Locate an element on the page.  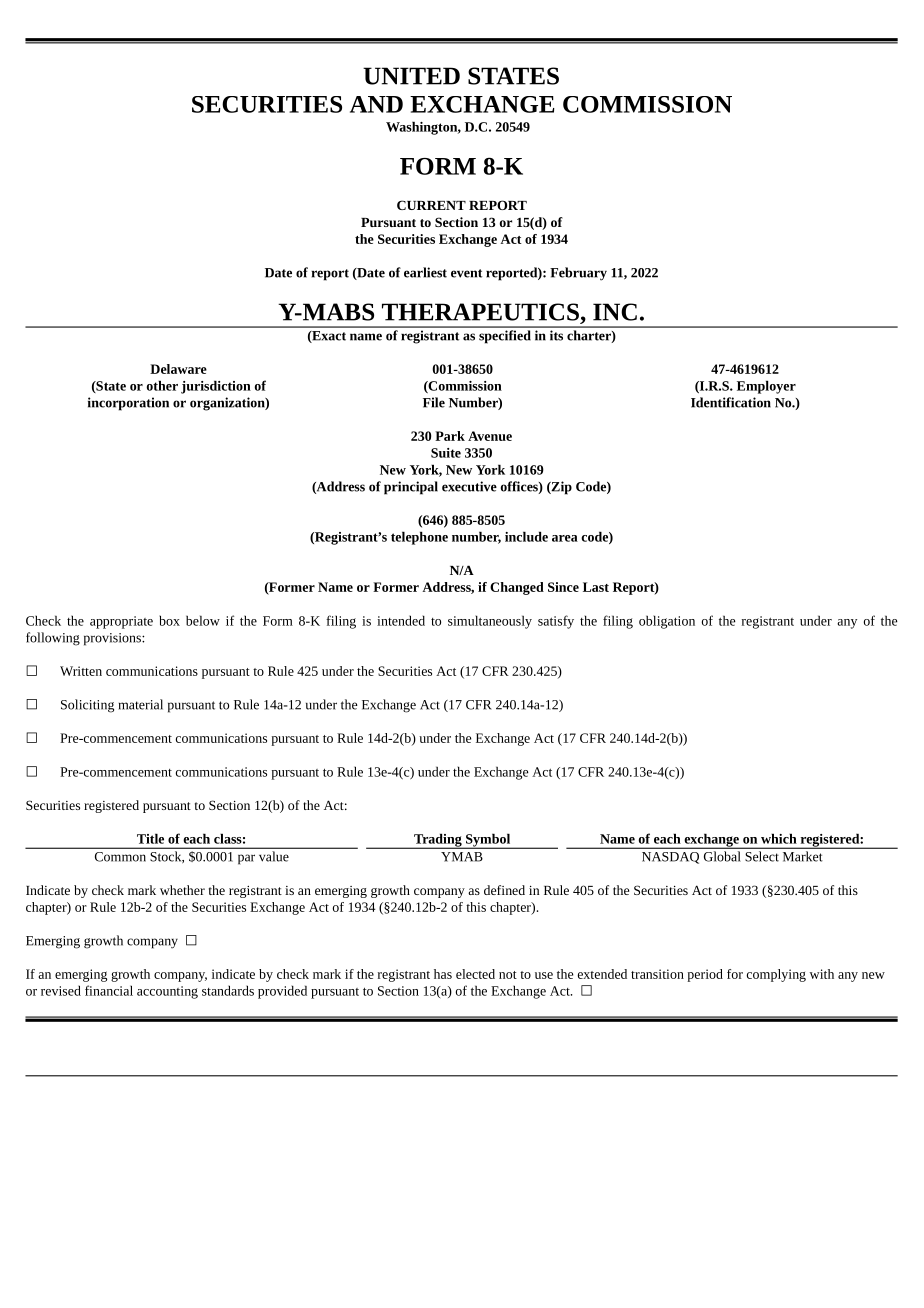
other is located at coordinates (162, 385).
